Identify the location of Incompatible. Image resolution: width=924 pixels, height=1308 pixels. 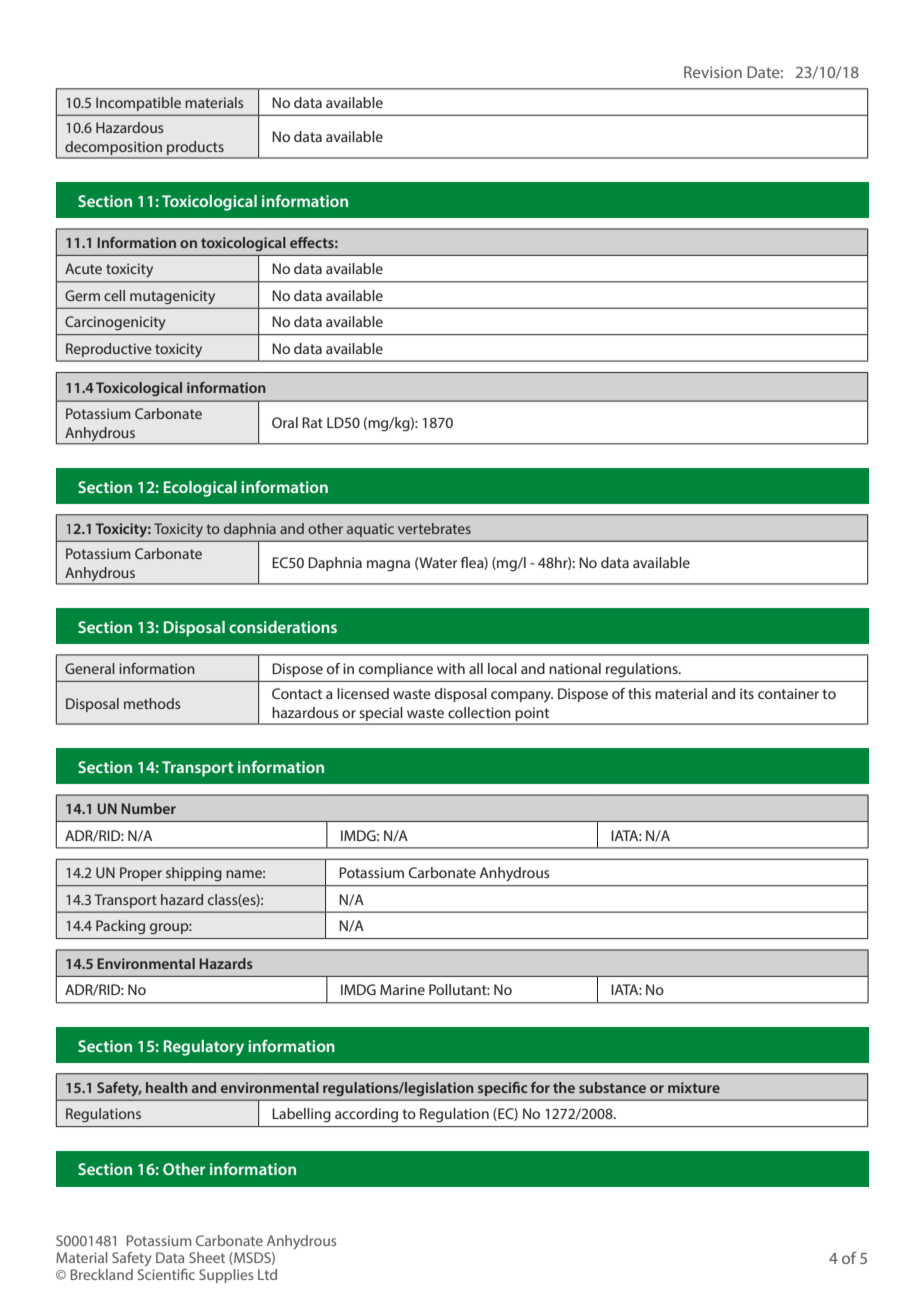
(138, 104).
